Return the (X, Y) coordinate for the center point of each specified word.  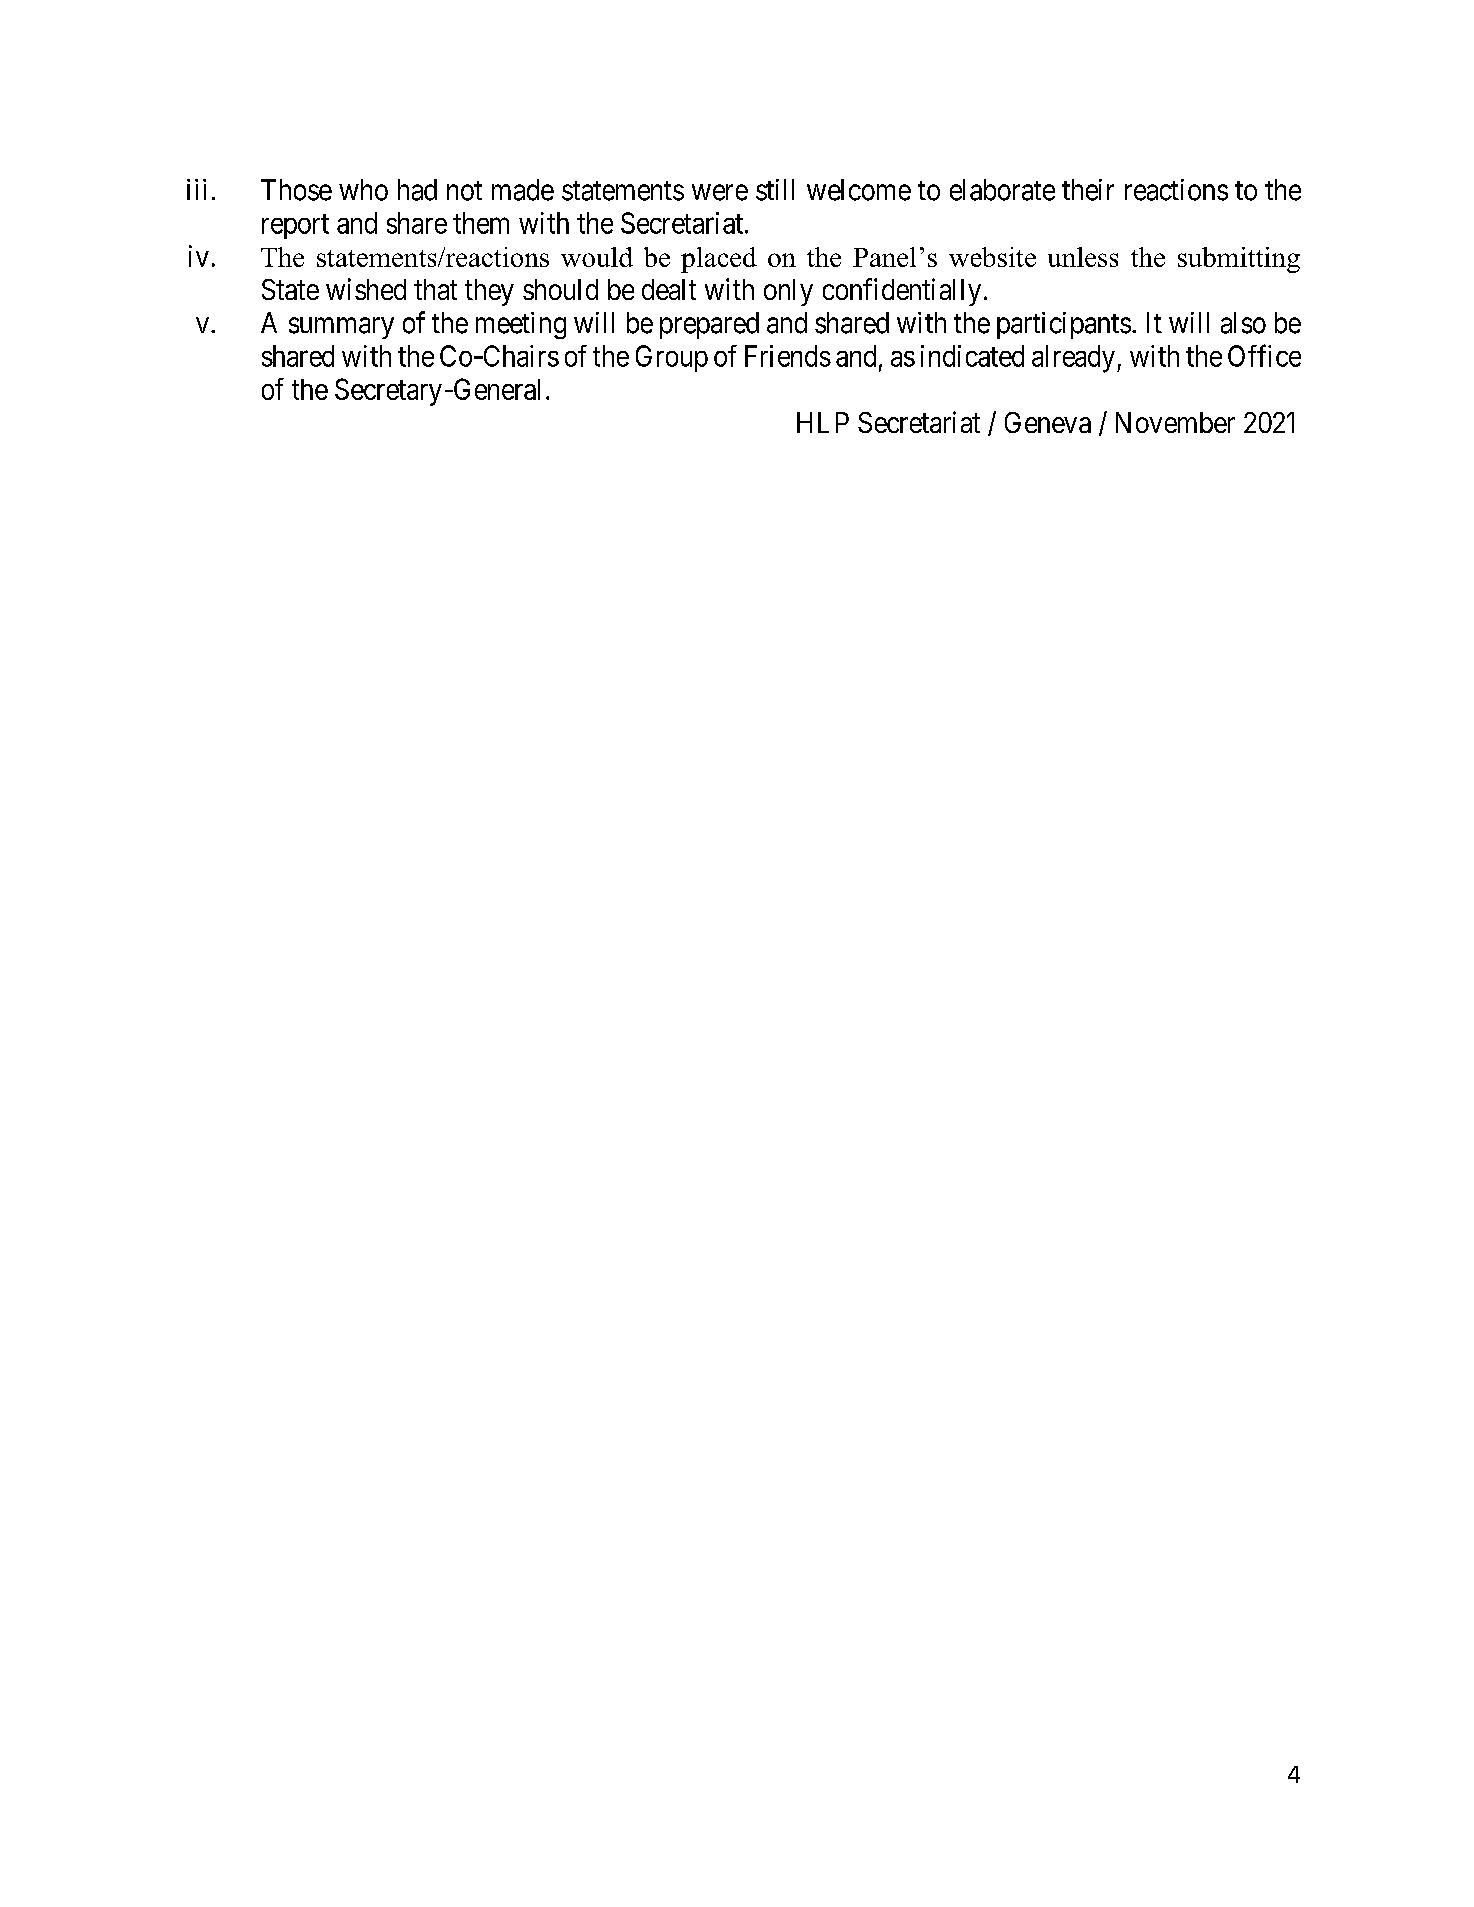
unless (1083, 257)
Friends (788, 356)
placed (719, 260)
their (1088, 190)
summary (341, 328)
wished (366, 289)
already (1073, 359)
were (720, 192)
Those (296, 190)
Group (672, 358)
